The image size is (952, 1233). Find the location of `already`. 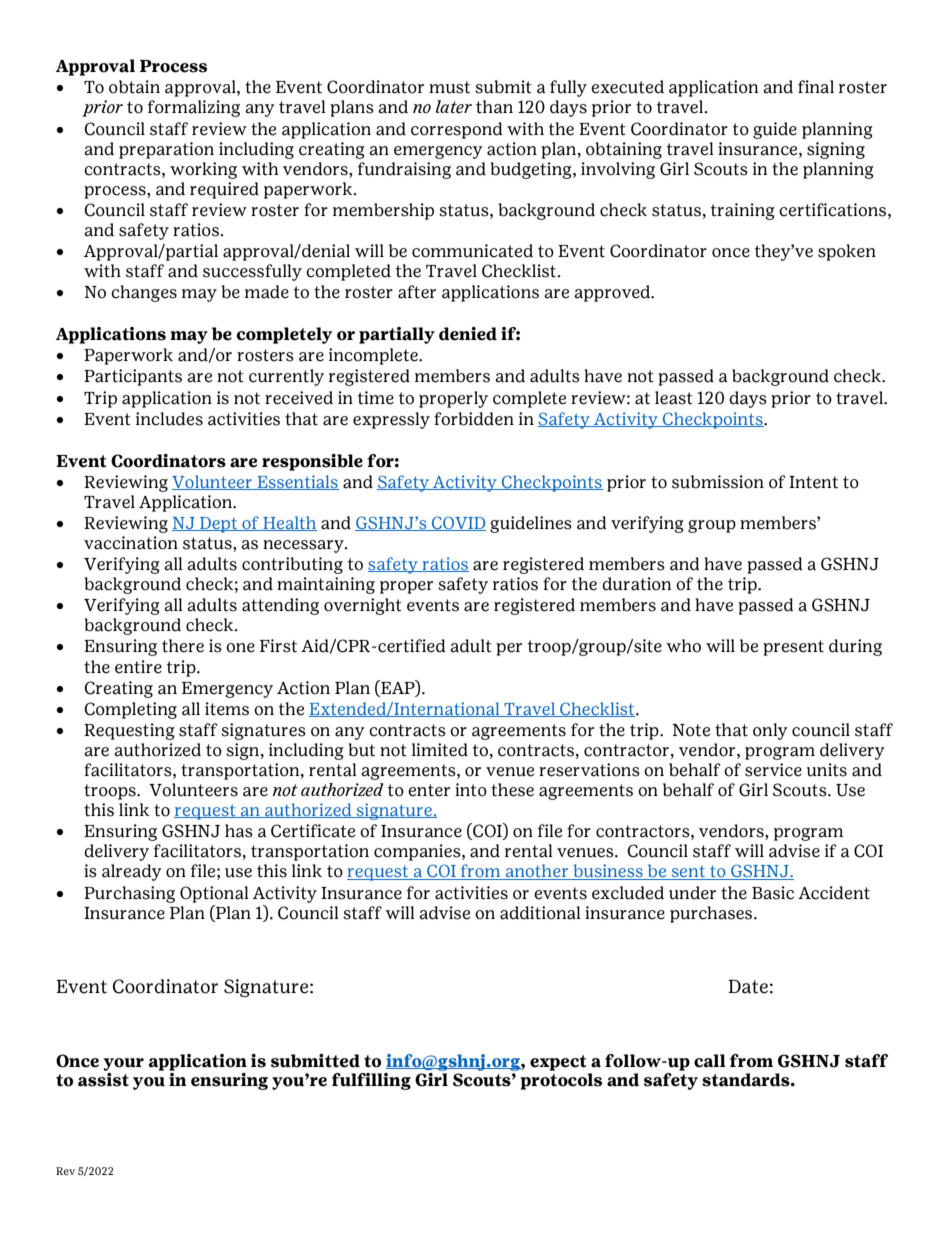

already is located at coordinates (131, 872).
